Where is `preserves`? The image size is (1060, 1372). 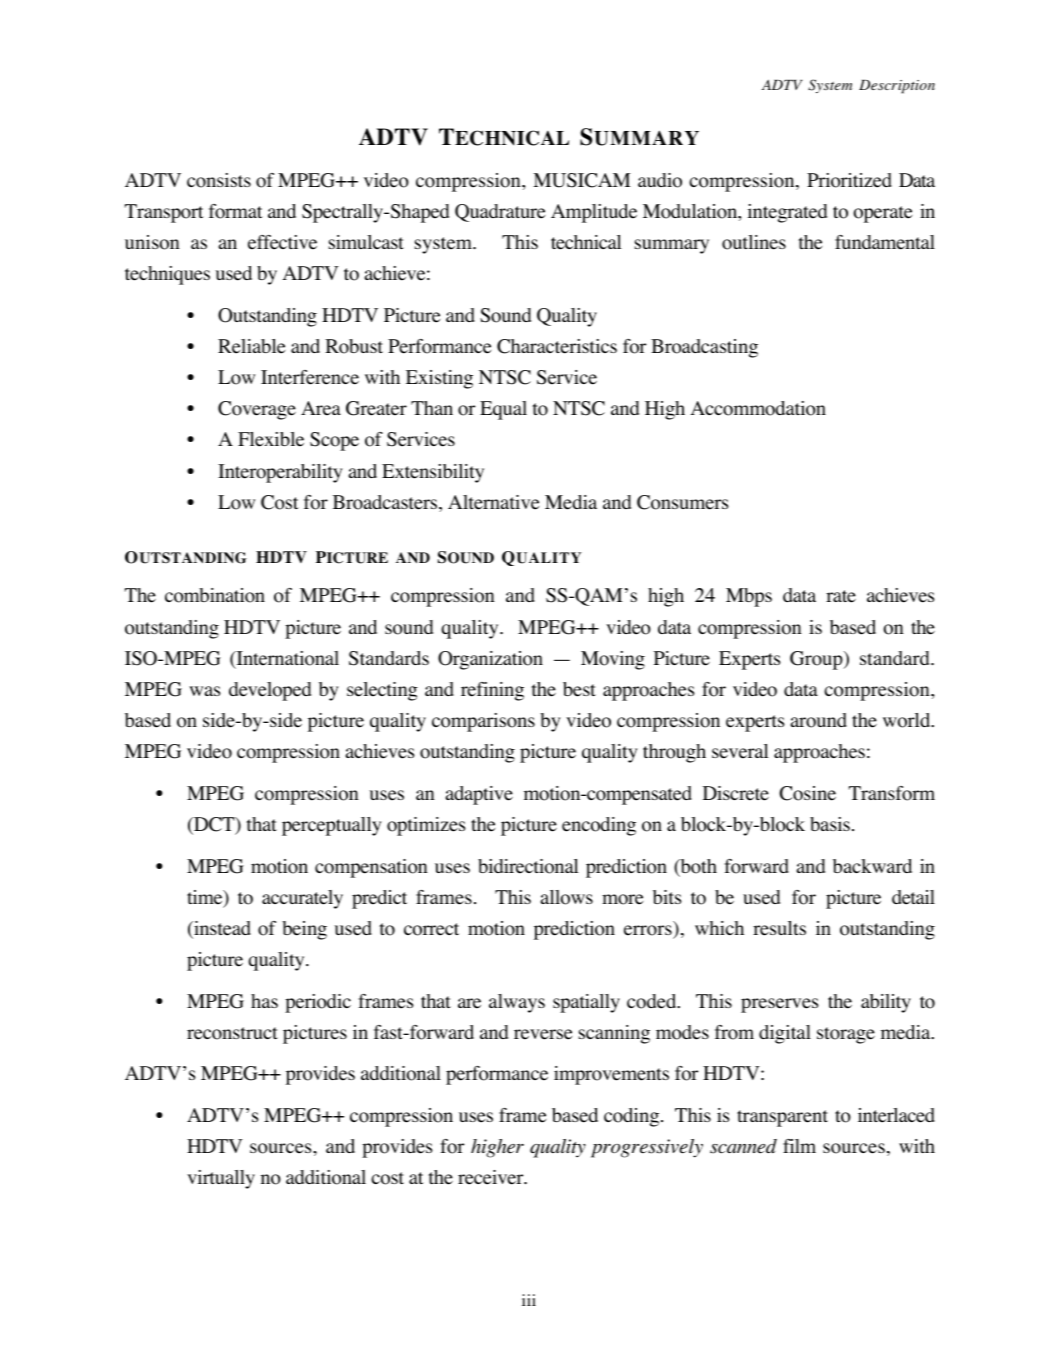
preserves is located at coordinates (779, 1005).
